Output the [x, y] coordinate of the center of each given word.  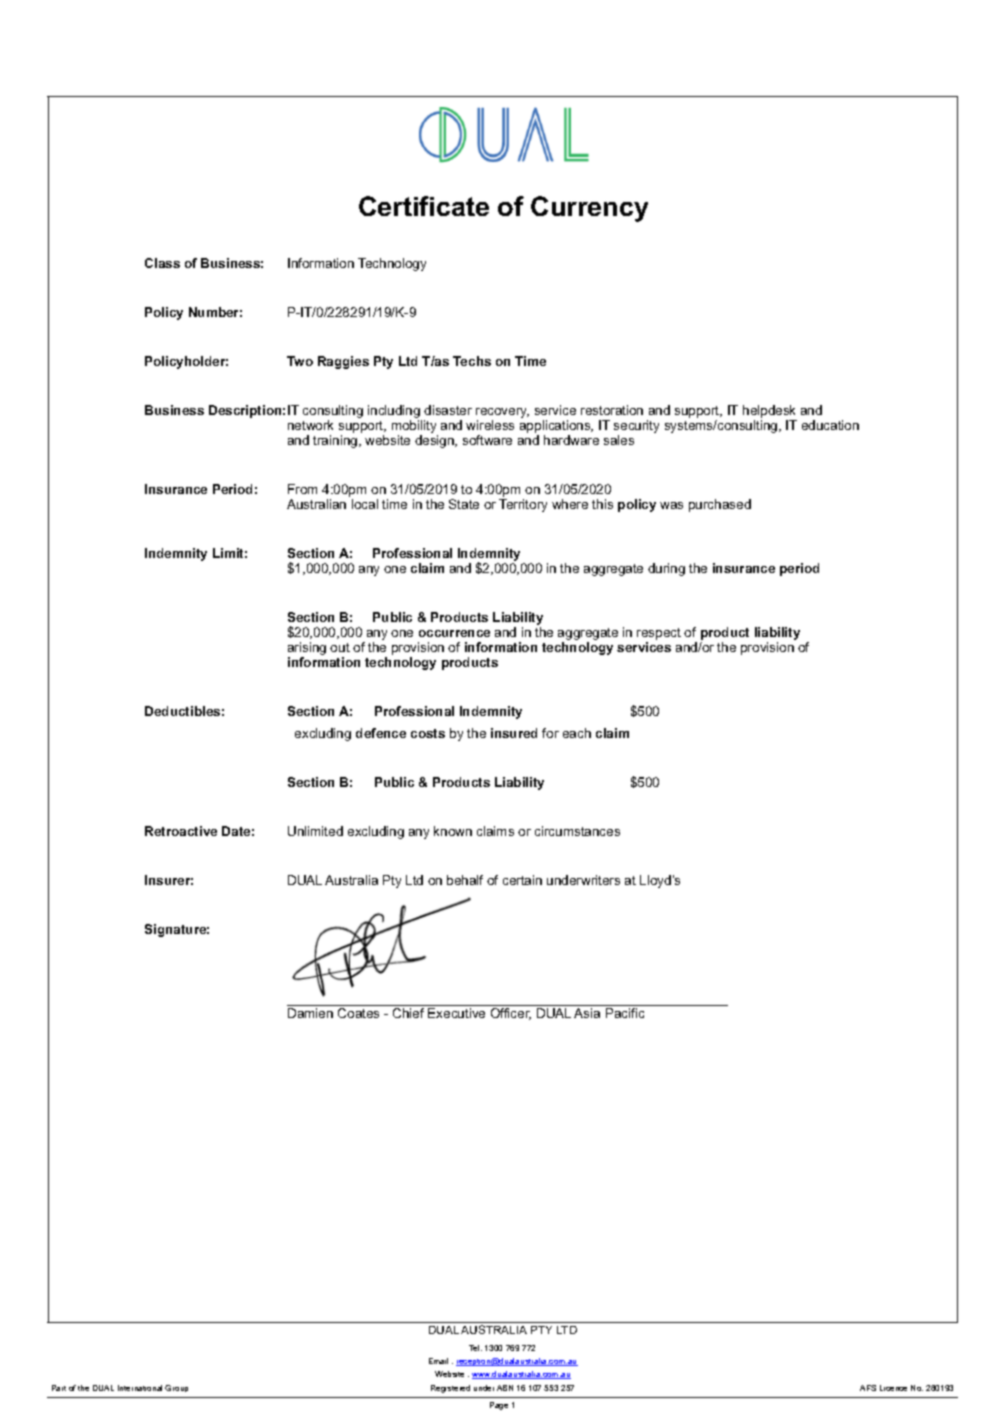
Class [162, 263]
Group [176, 1388]
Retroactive [181, 831]
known [453, 831]
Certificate [424, 206]
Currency [589, 209]
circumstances [577, 831]
